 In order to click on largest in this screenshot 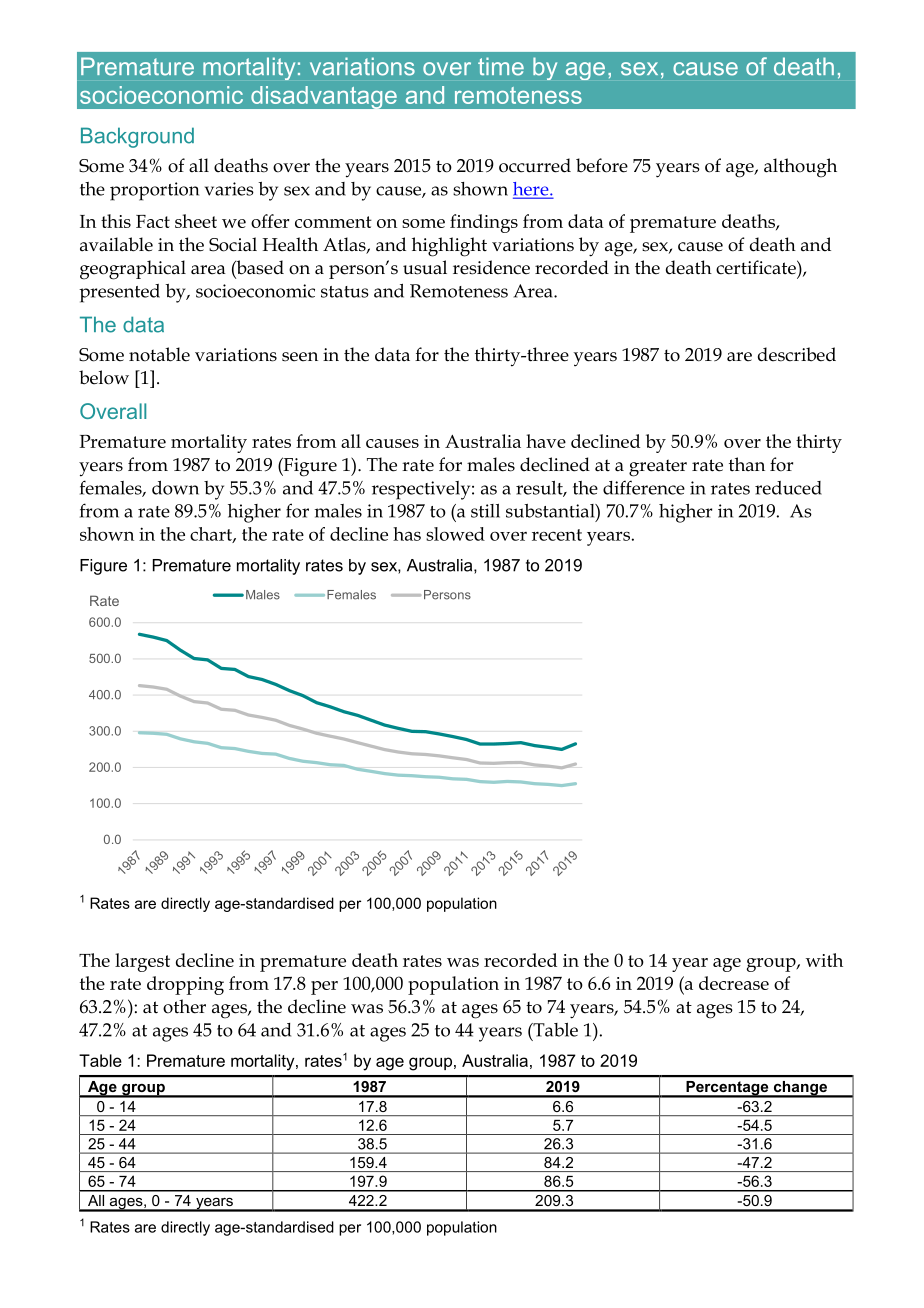, I will do `click(142, 962)`.
